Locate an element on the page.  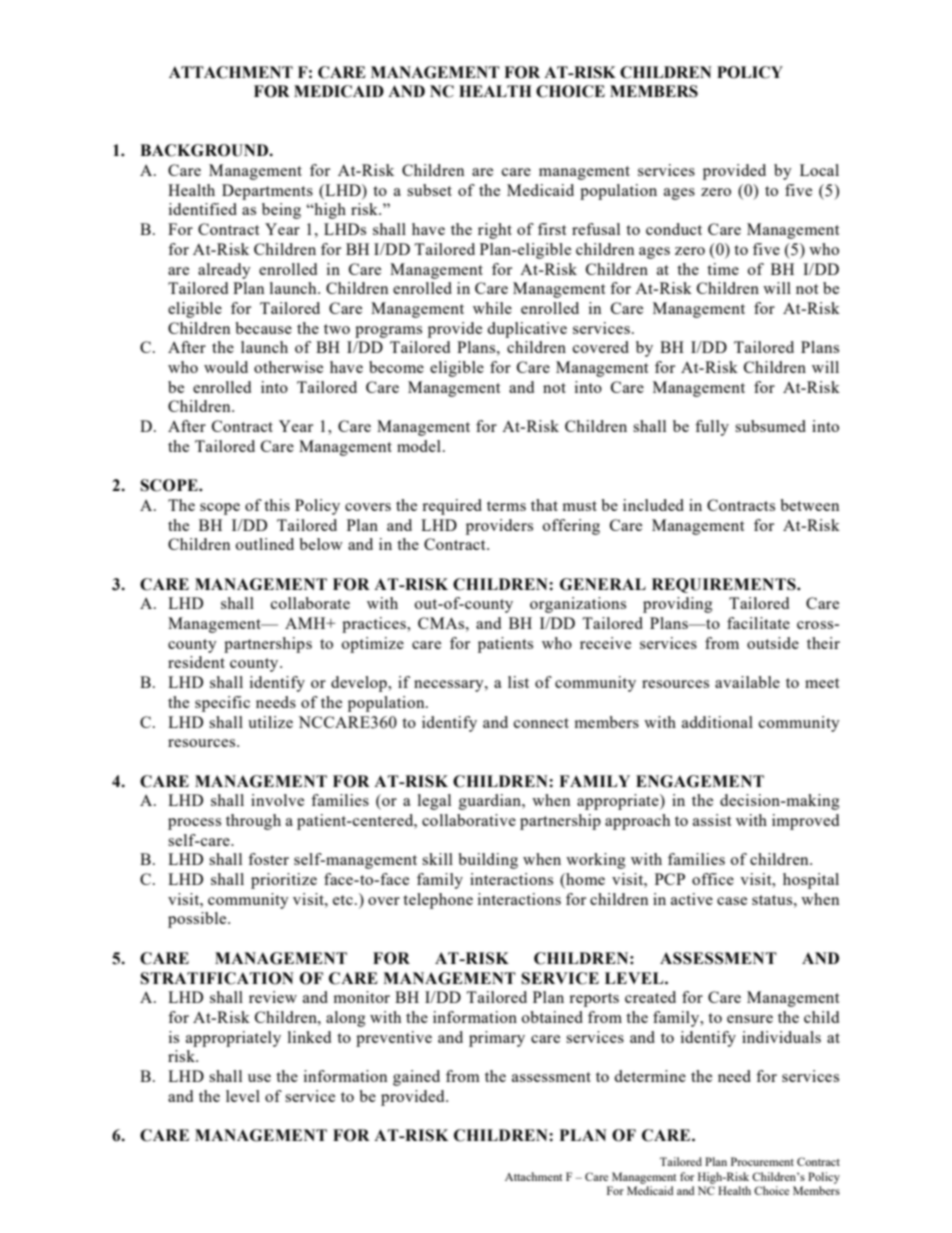
organizations is located at coordinates (578, 605).
